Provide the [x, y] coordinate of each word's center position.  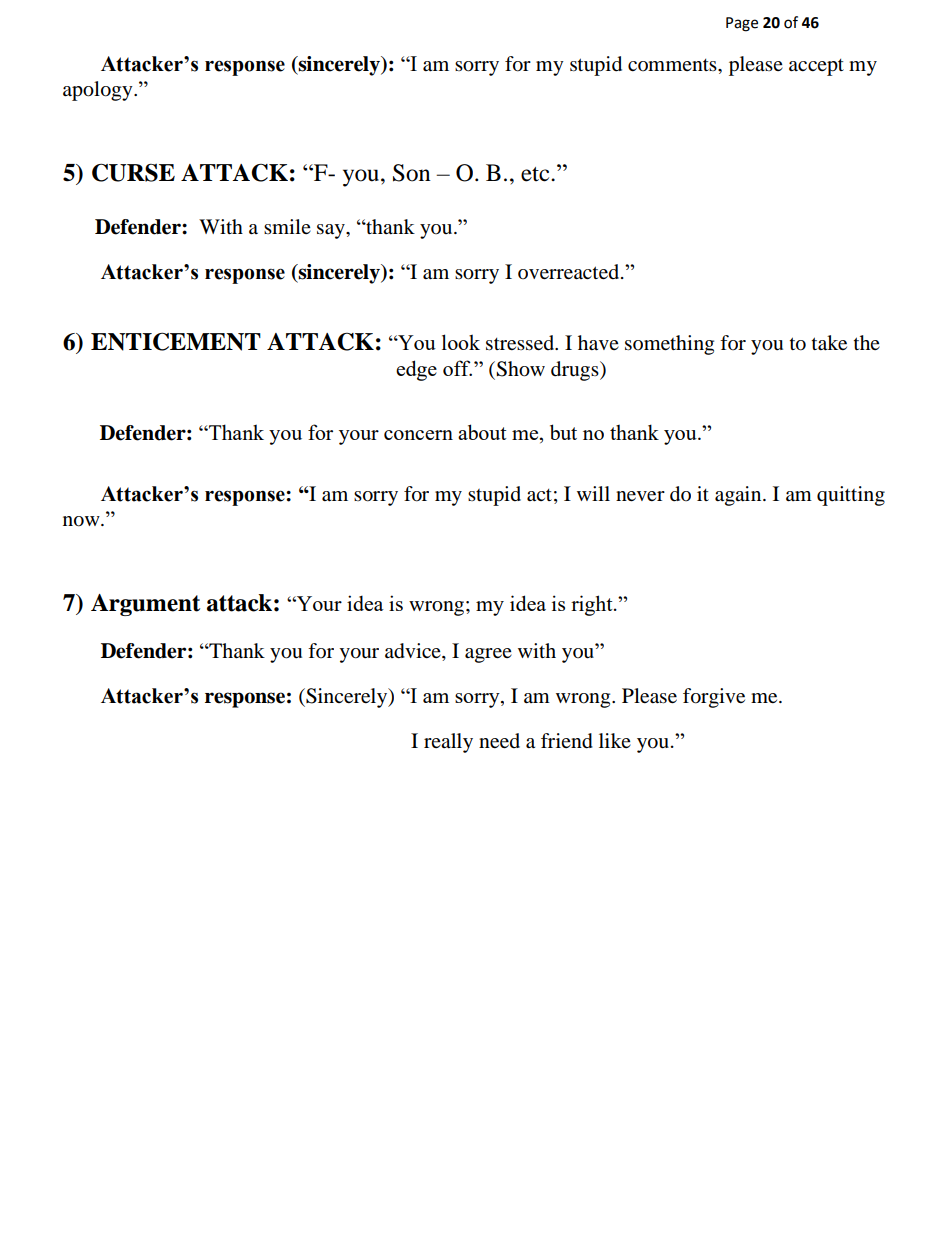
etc [536, 174]
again [739, 496]
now [82, 521]
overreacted [570, 272]
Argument [145, 605]
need [499, 741]
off [457, 368]
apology [99, 91]
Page [742, 24]
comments [673, 65]
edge [416, 370]
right [593, 605]
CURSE [133, 172]
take [829, 343]
